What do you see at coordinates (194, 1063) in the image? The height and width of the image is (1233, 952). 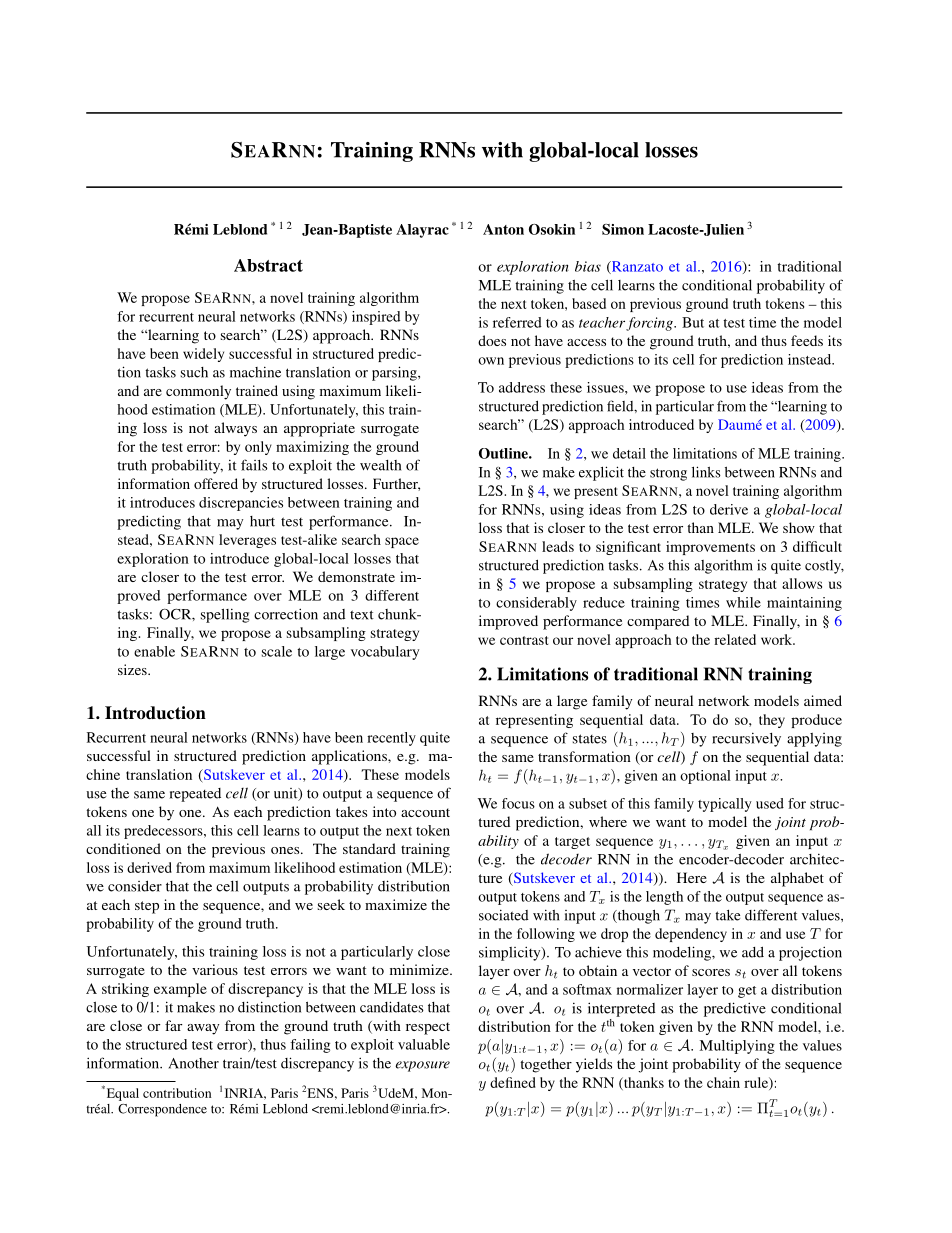 I see `Another` at bounding box center [194, 1063].
